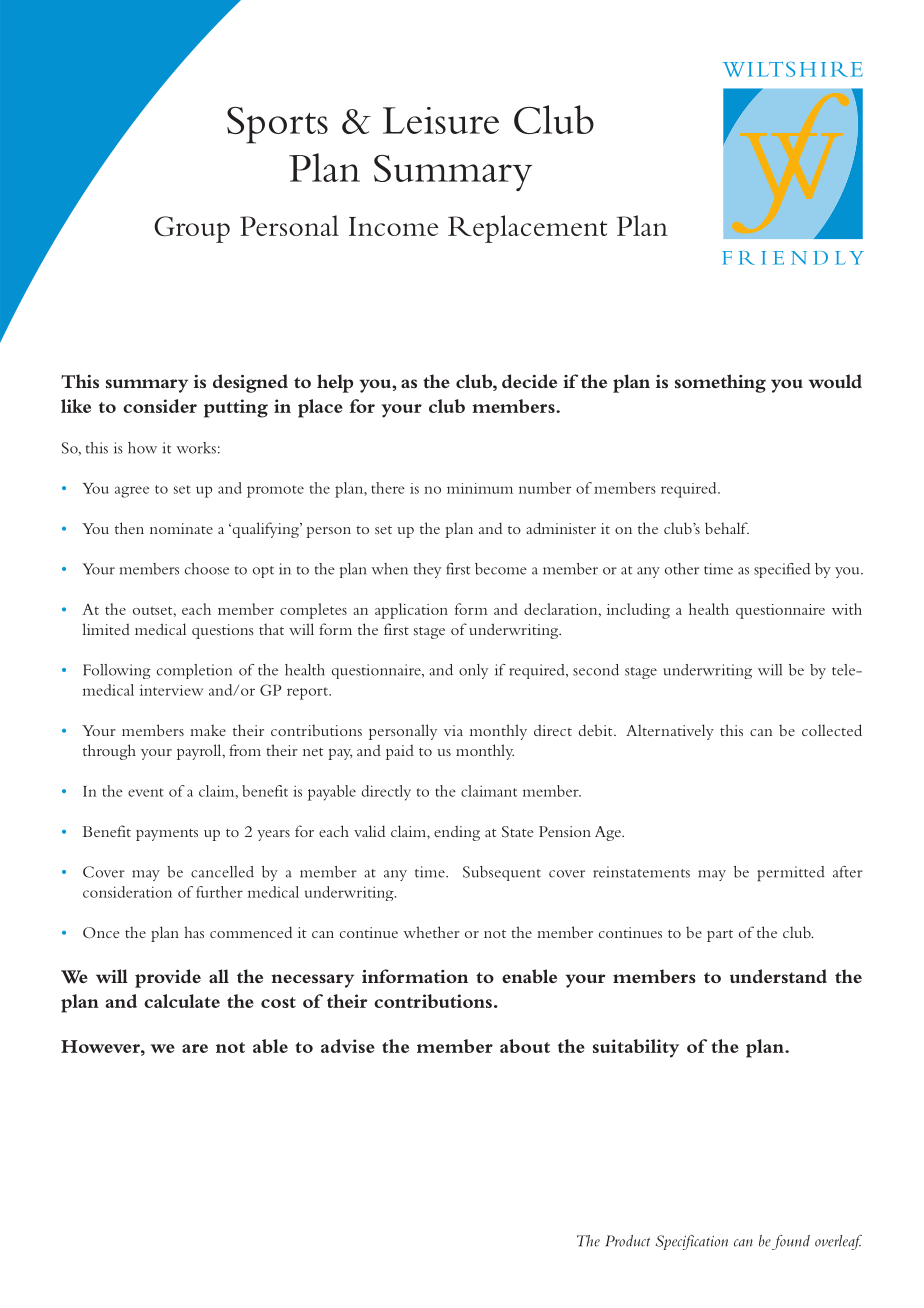  What do you see at coordinates (480, 488) in the document?
I see `minimum` at bounding box center [480, 488].
